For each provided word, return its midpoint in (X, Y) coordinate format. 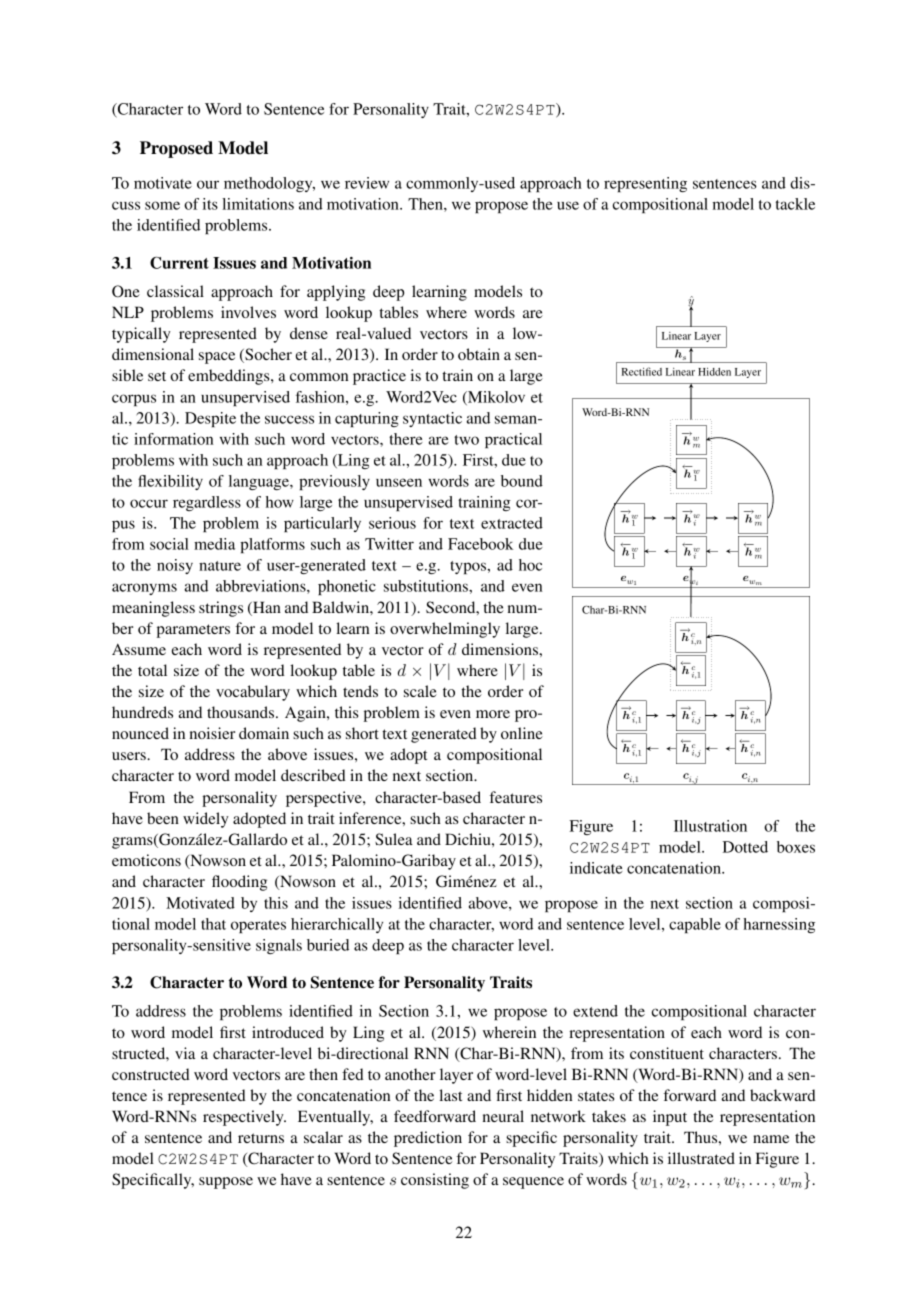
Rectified (642, 371)
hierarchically (337, 925)
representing (645, 184)
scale (420, 691)
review (367, 183)
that (213, 924)
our (208, 184)
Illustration (710, 826)
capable (695, 925)
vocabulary (253, 693)
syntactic (432, 419)
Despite (210, 419)
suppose (226, 1183)
